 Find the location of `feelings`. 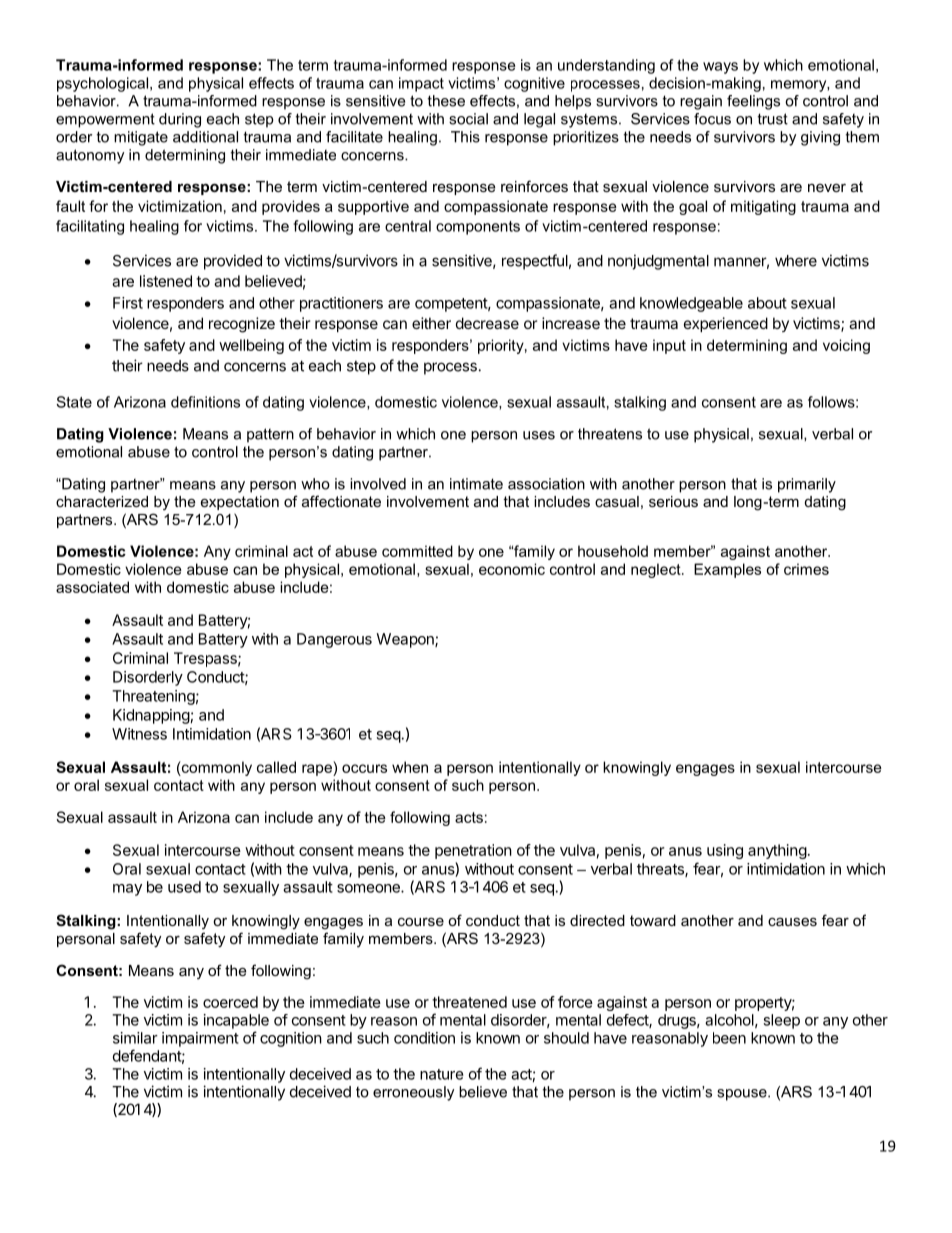

feelings is located at coordinates (753, 102).
